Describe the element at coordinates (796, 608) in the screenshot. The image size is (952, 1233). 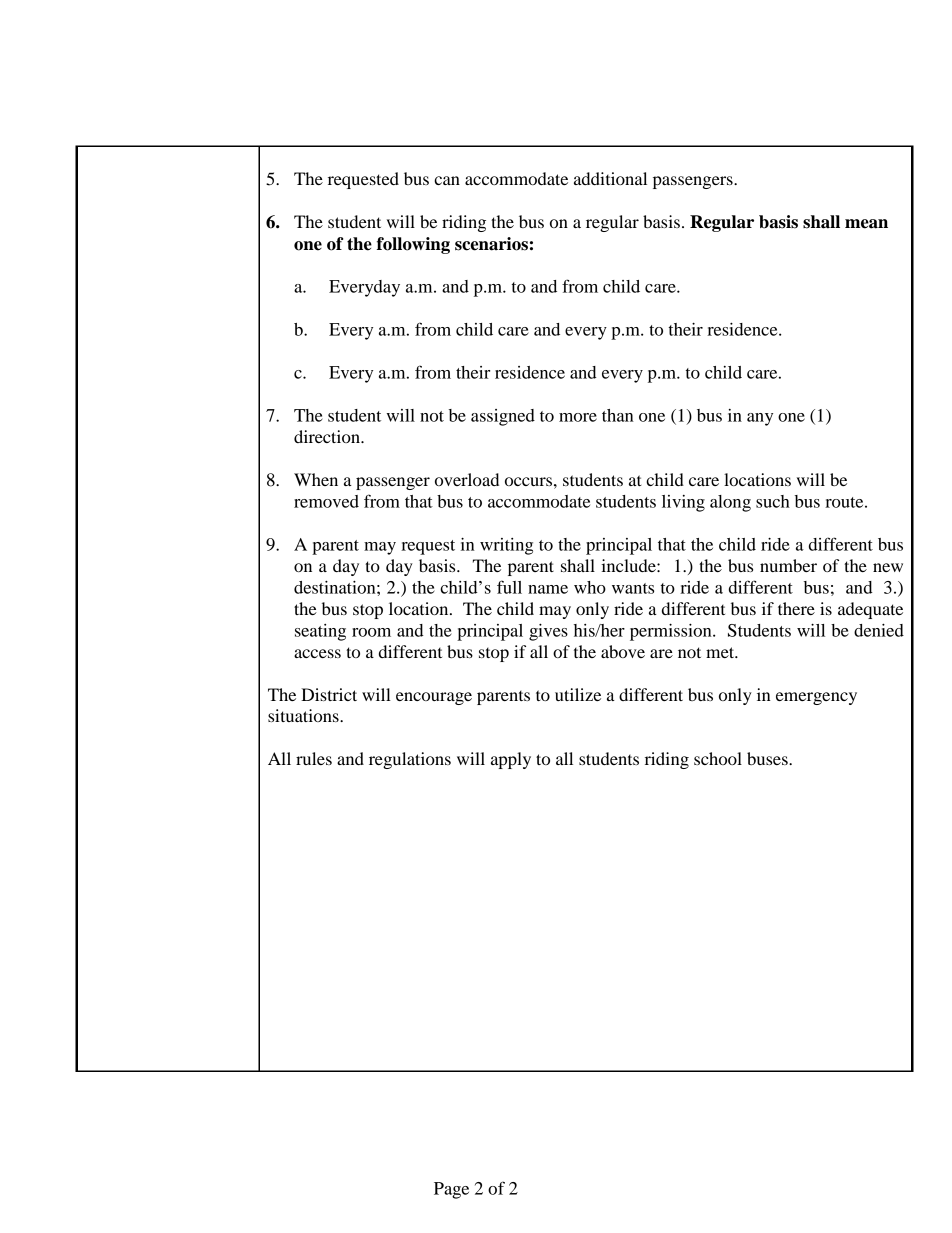
I see `there` at that location.
